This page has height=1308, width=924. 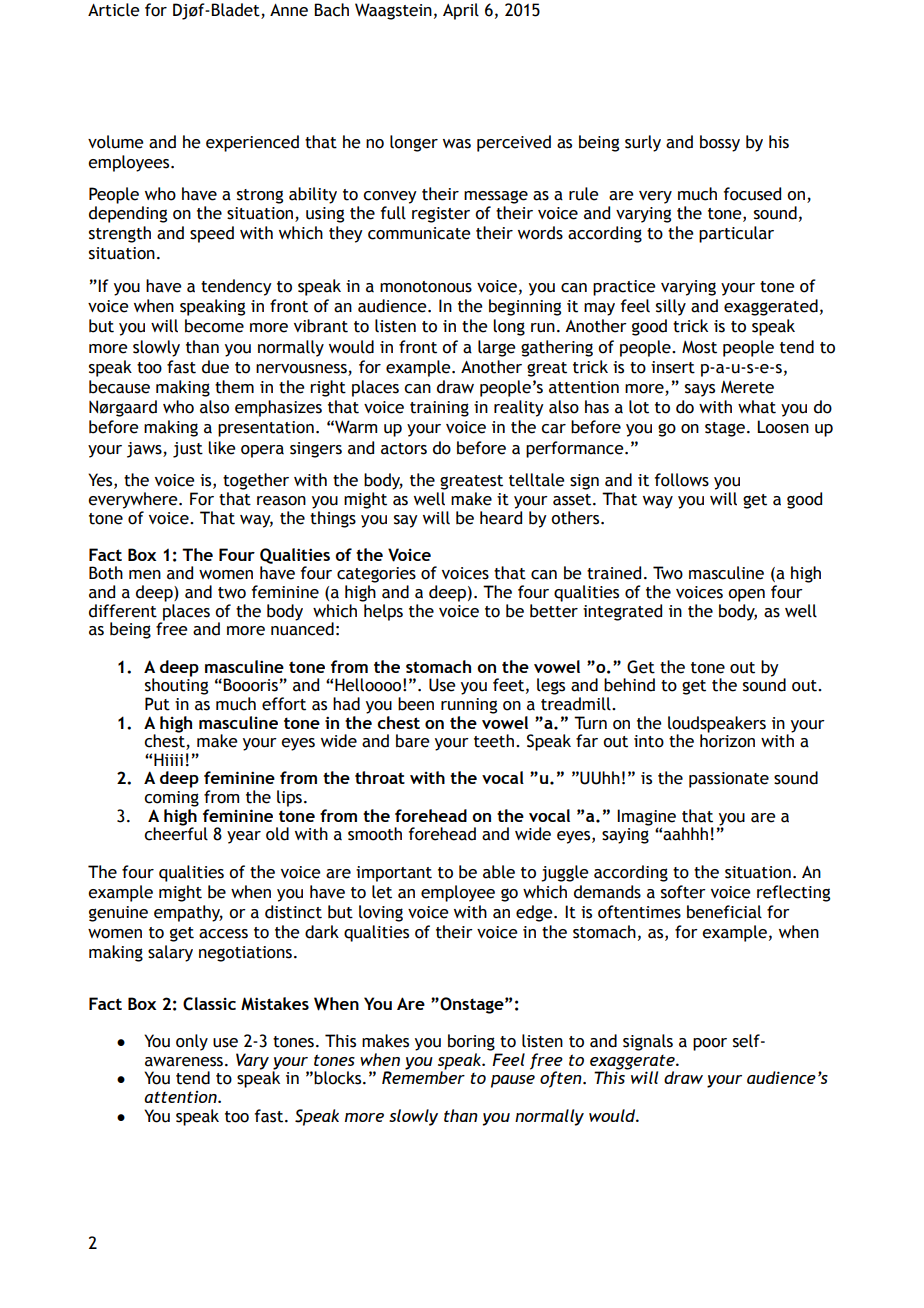 What do you see at coordinates (192, 1042) in the page?
I see `only` at bounding box center [192, 1042].
